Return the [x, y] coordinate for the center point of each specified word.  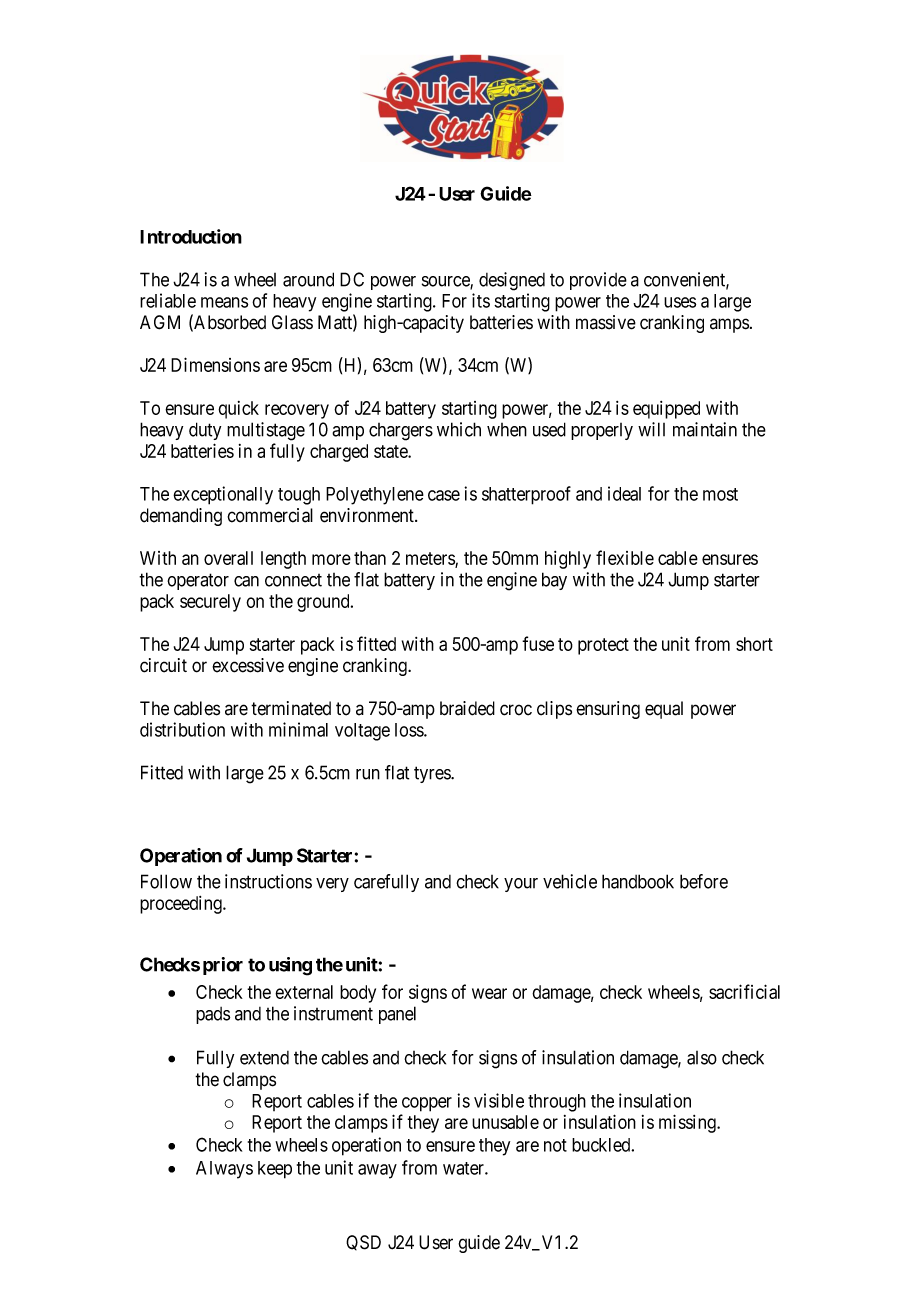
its [481, 300]
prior [223, 966]
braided [467, 708]
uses [680, 302]
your [521, 885]
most [720, 494]
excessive [248, 665]
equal [664, 710]
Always [224, 1170]
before [704, 881]
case [444, 495]
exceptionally [223, 495]
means [224, 302]
